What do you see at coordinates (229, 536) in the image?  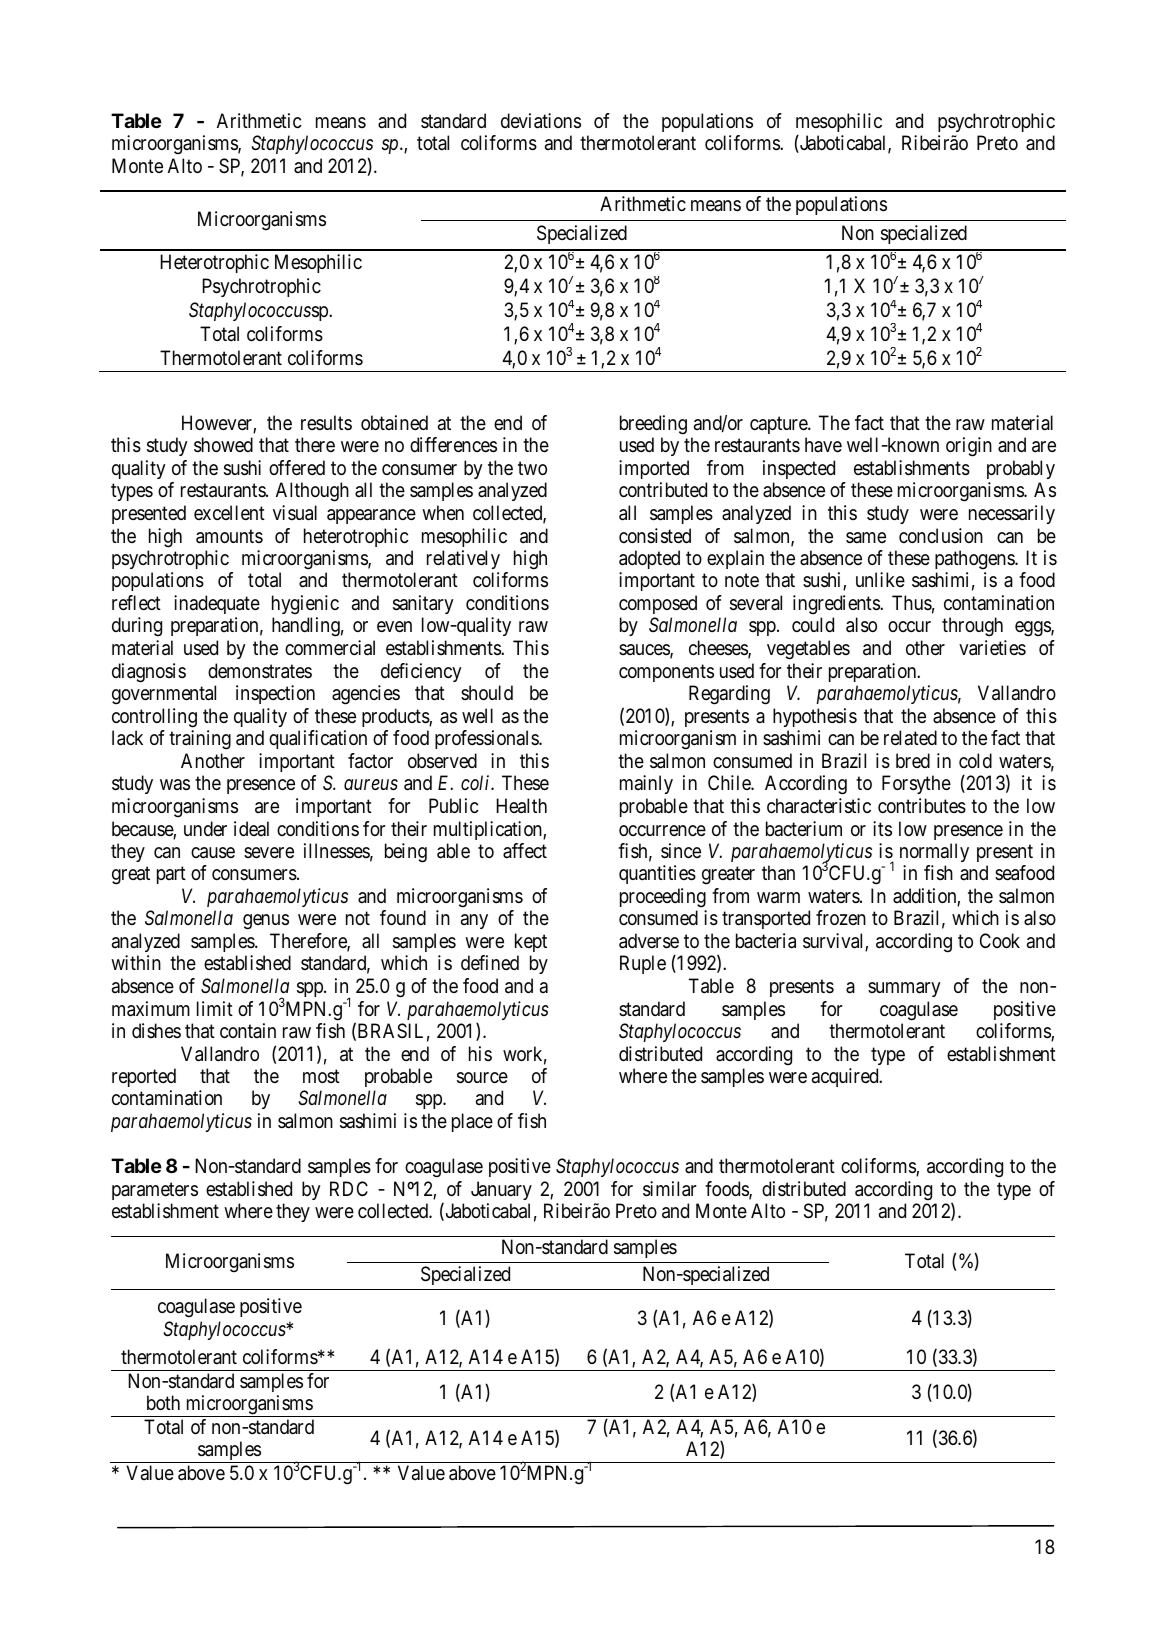 I see `amounts` at bounding box center [229, 536].
